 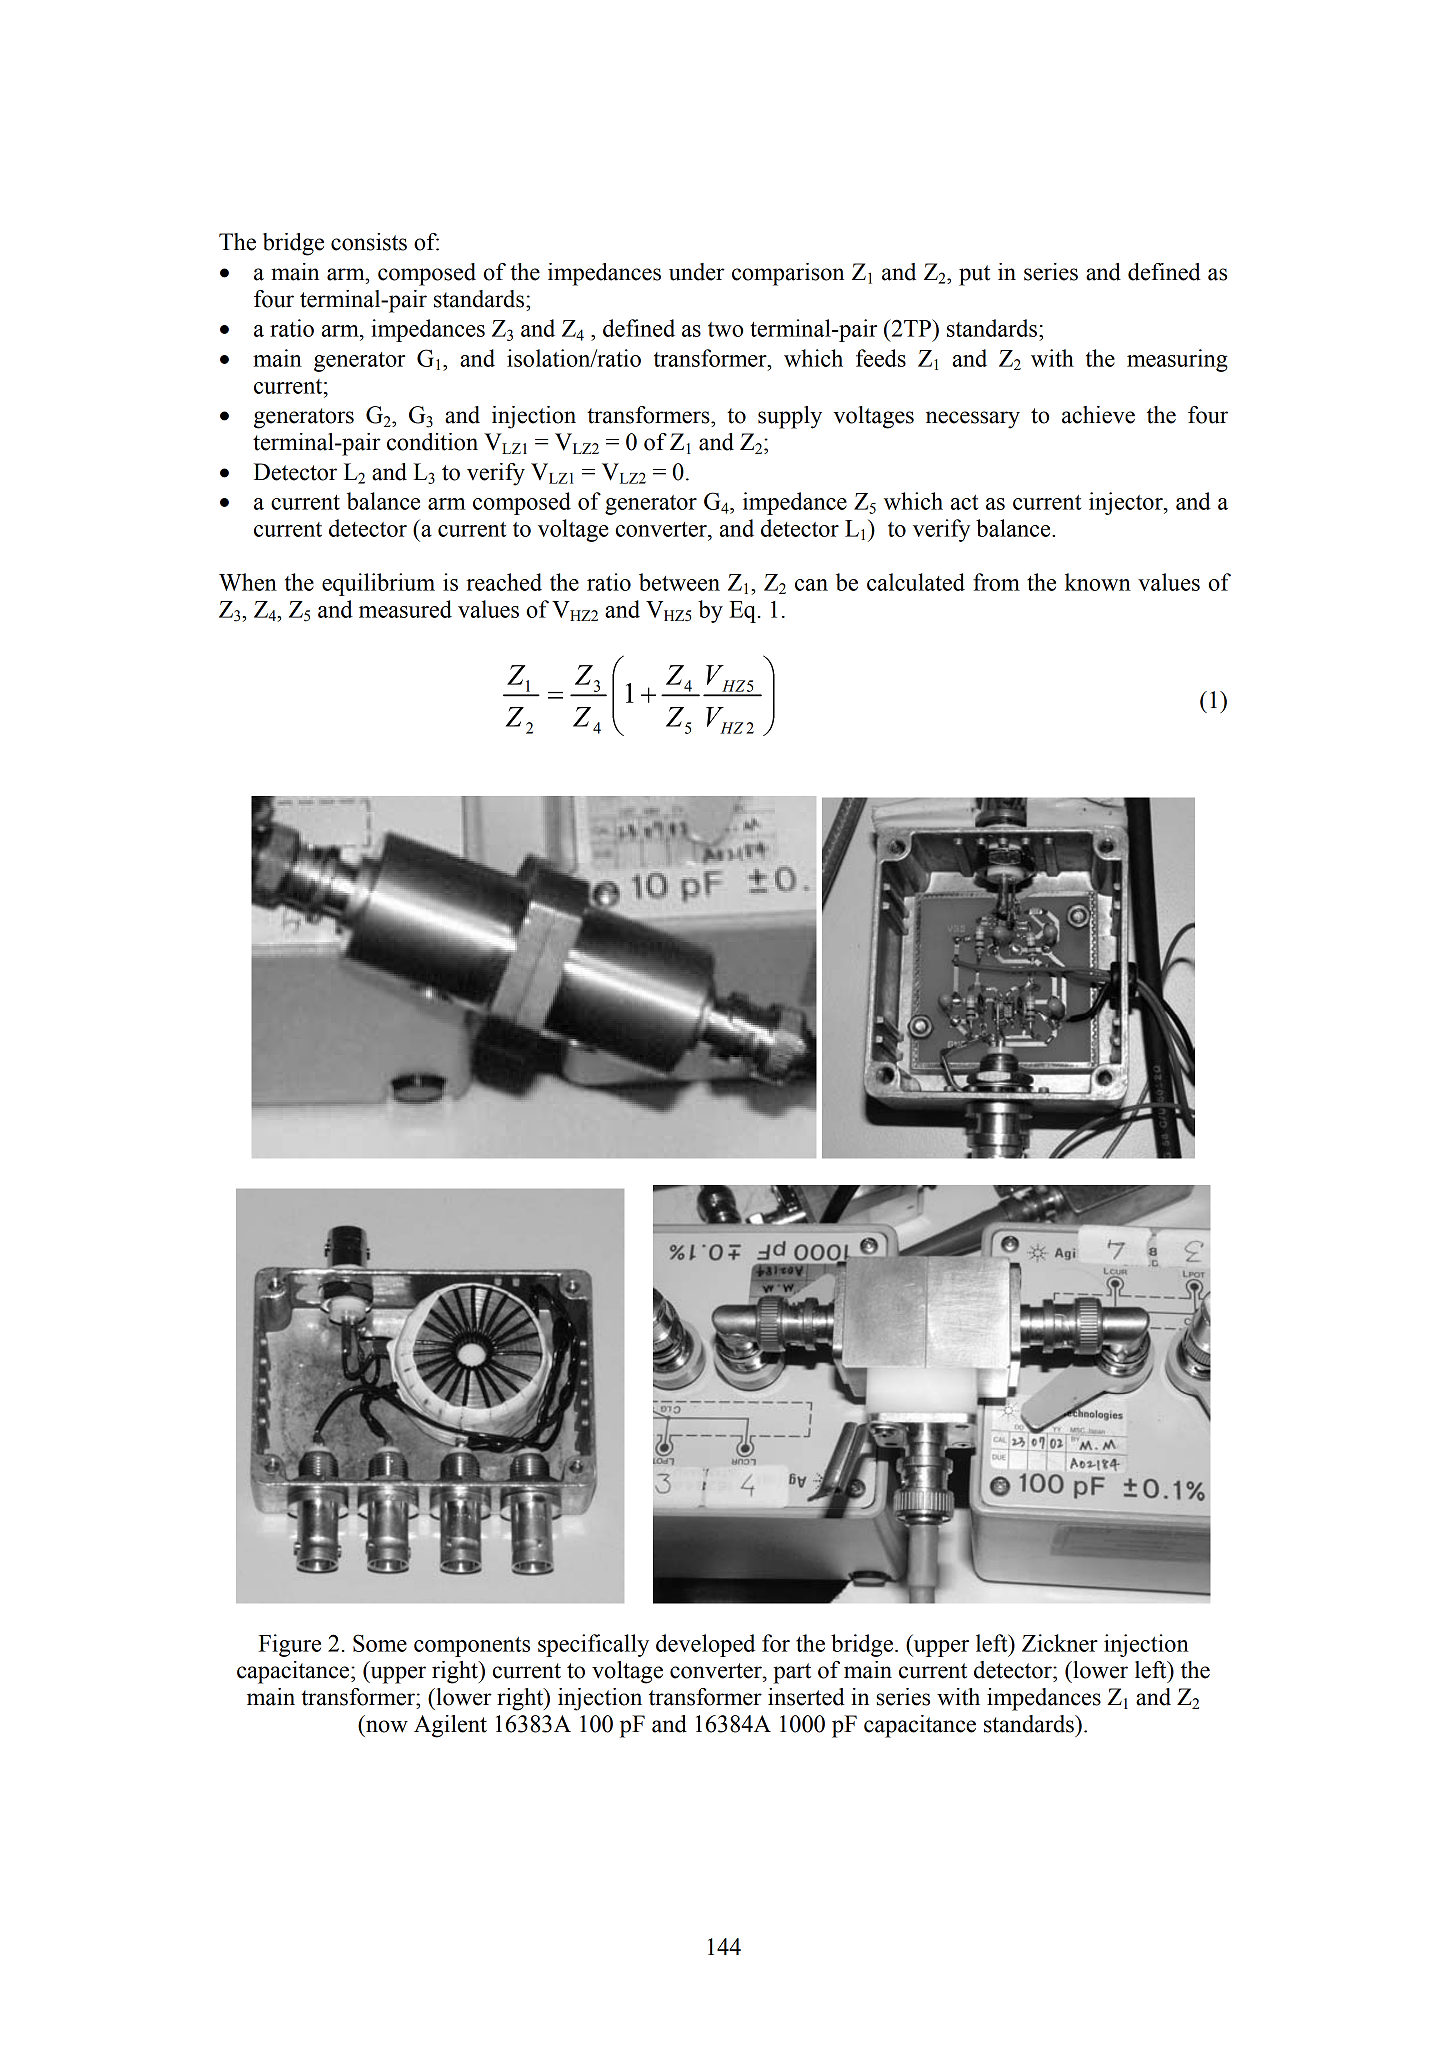 I want to click on consists, so click(x=369, y=242).
